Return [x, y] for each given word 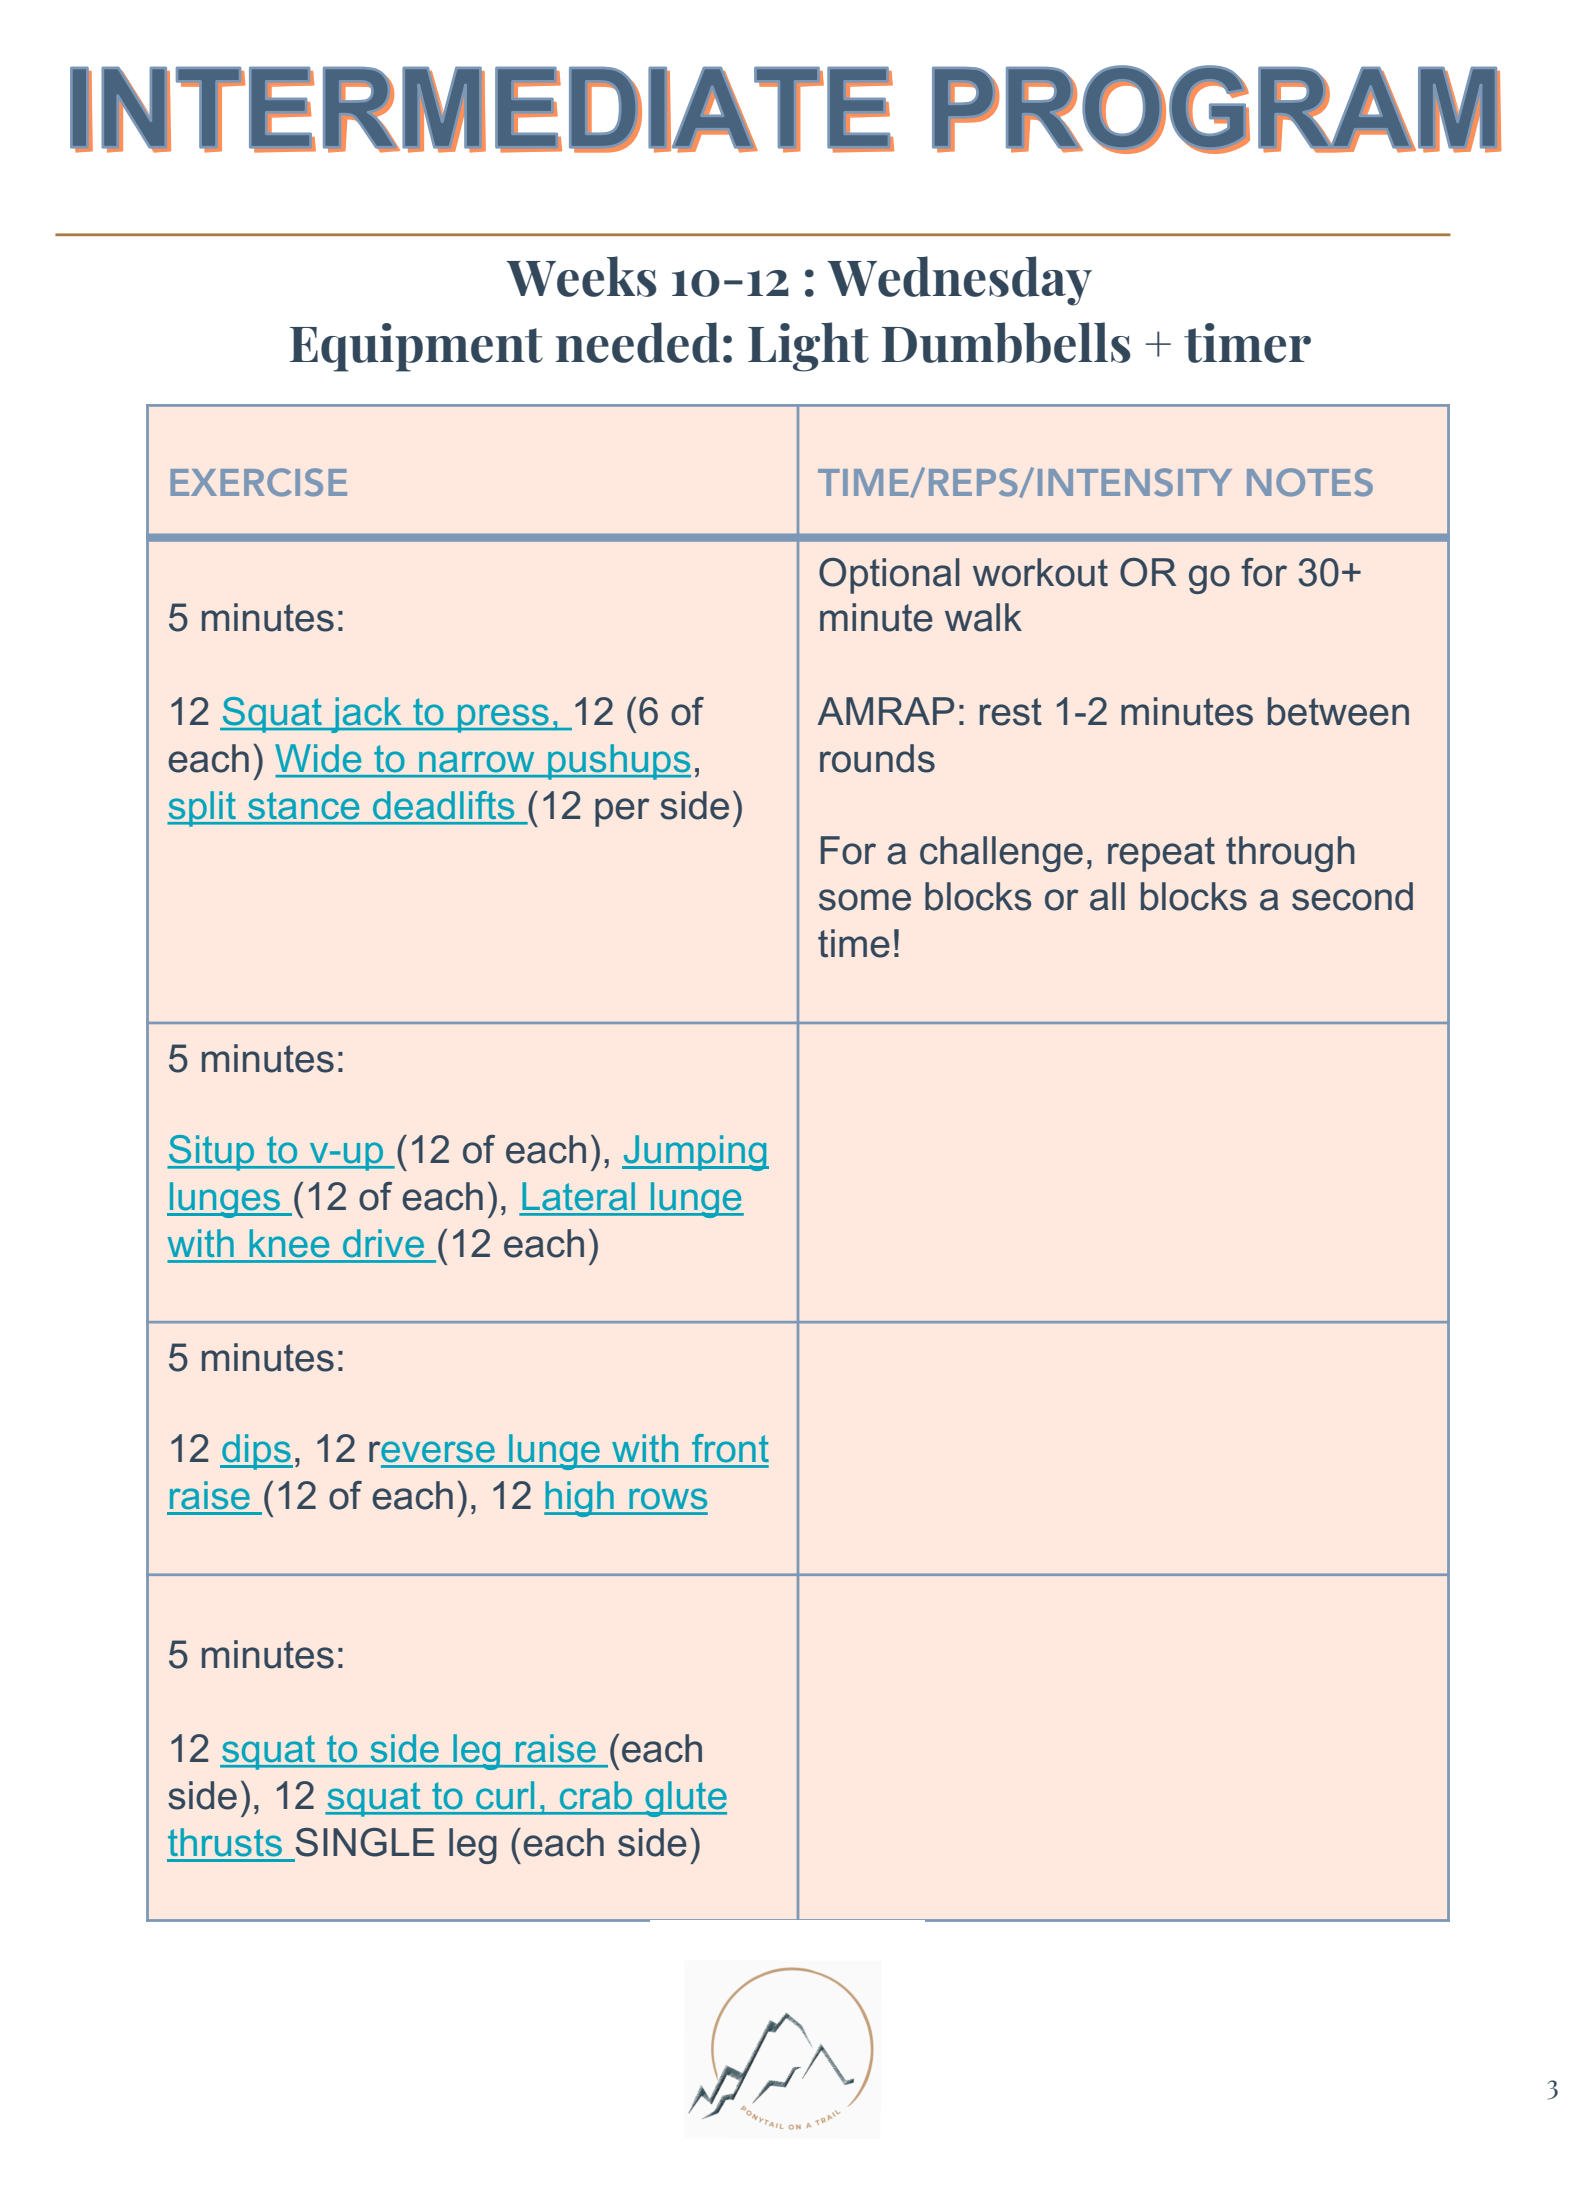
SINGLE [364, 1842]
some [865, 900]
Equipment [416, 347]
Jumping [695, 1153]
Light [808, 347]
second [1352, 896]
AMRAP [885, 711]
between [1338, 711]
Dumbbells [1006, 342]
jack [366, 715]
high [580, 1499]
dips [256, 1452]
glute [685, 1799]
